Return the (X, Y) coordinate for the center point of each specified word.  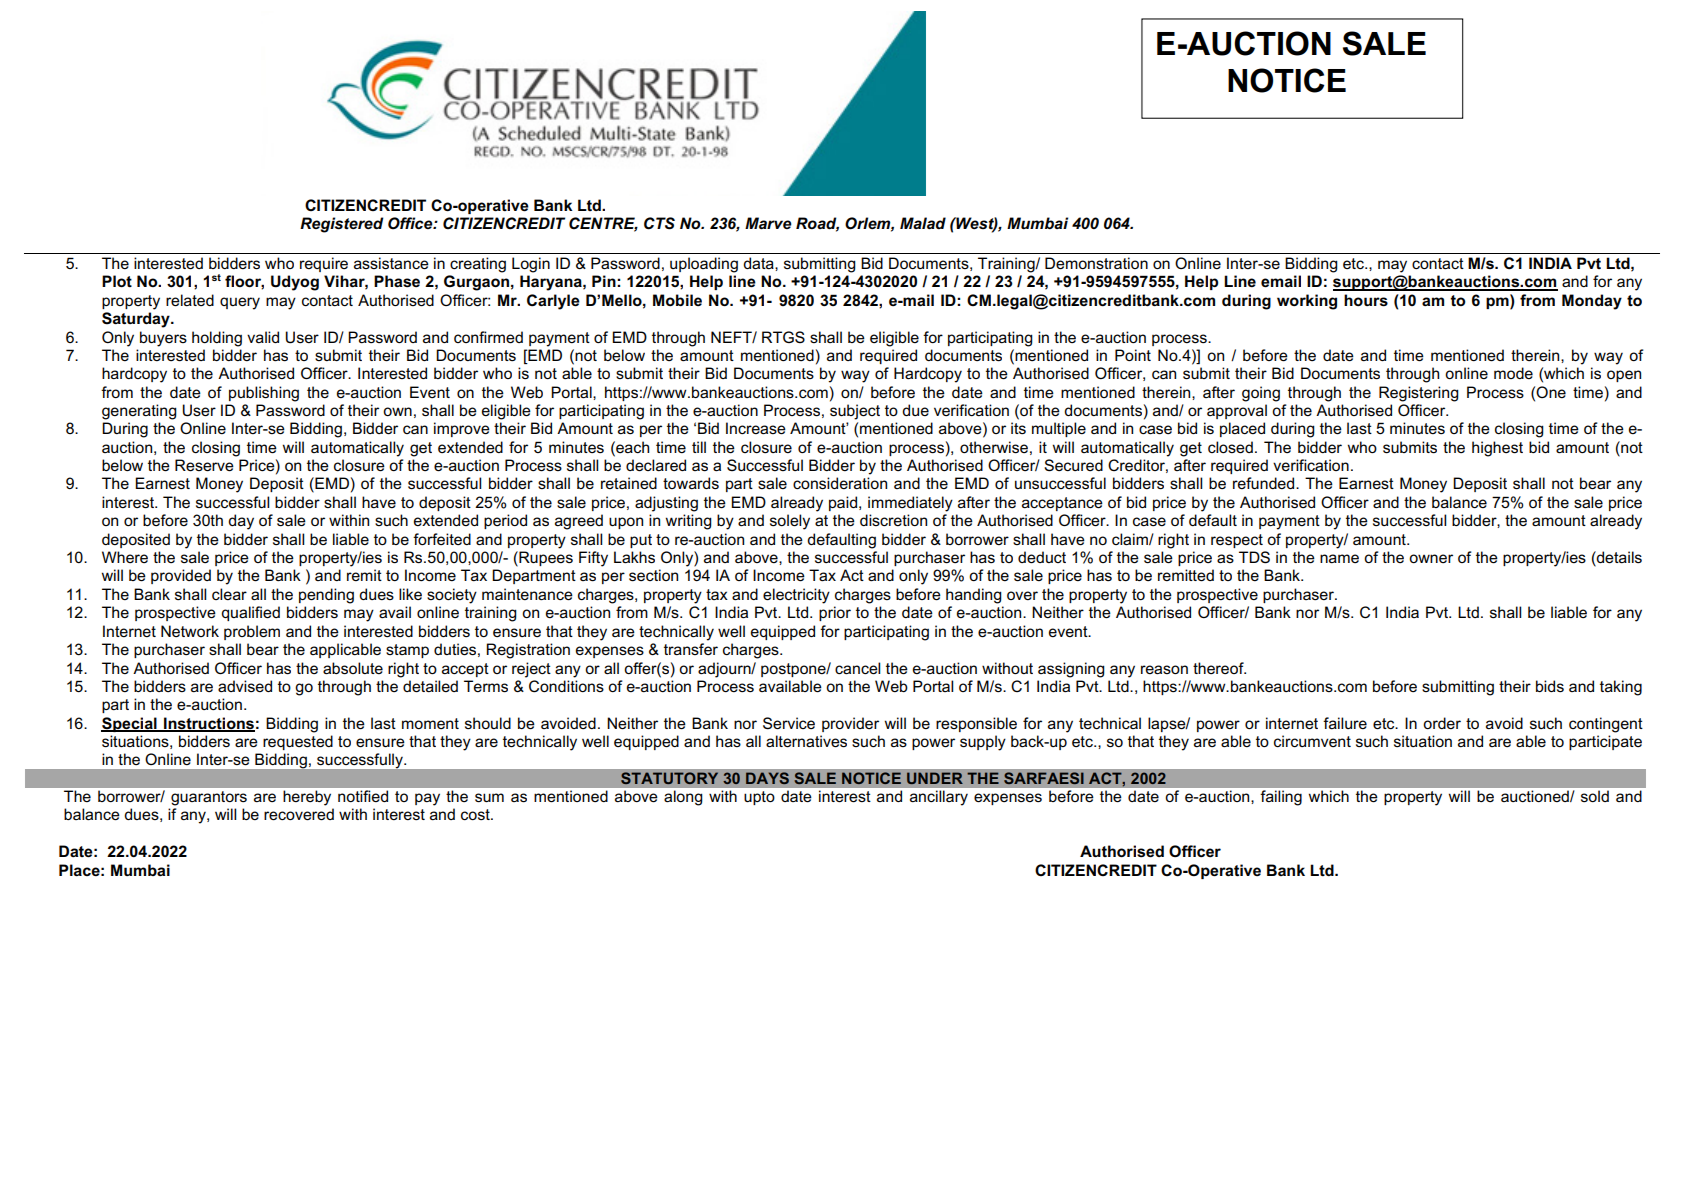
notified (363, 796)
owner (1431, 558)
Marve (768, 223)
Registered (342, 225)
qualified (250, 613)
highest (1497, 449)
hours (1366, 300)
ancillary (939, 798)
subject (855, 412)
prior (835, 613)
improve (462, 429)
